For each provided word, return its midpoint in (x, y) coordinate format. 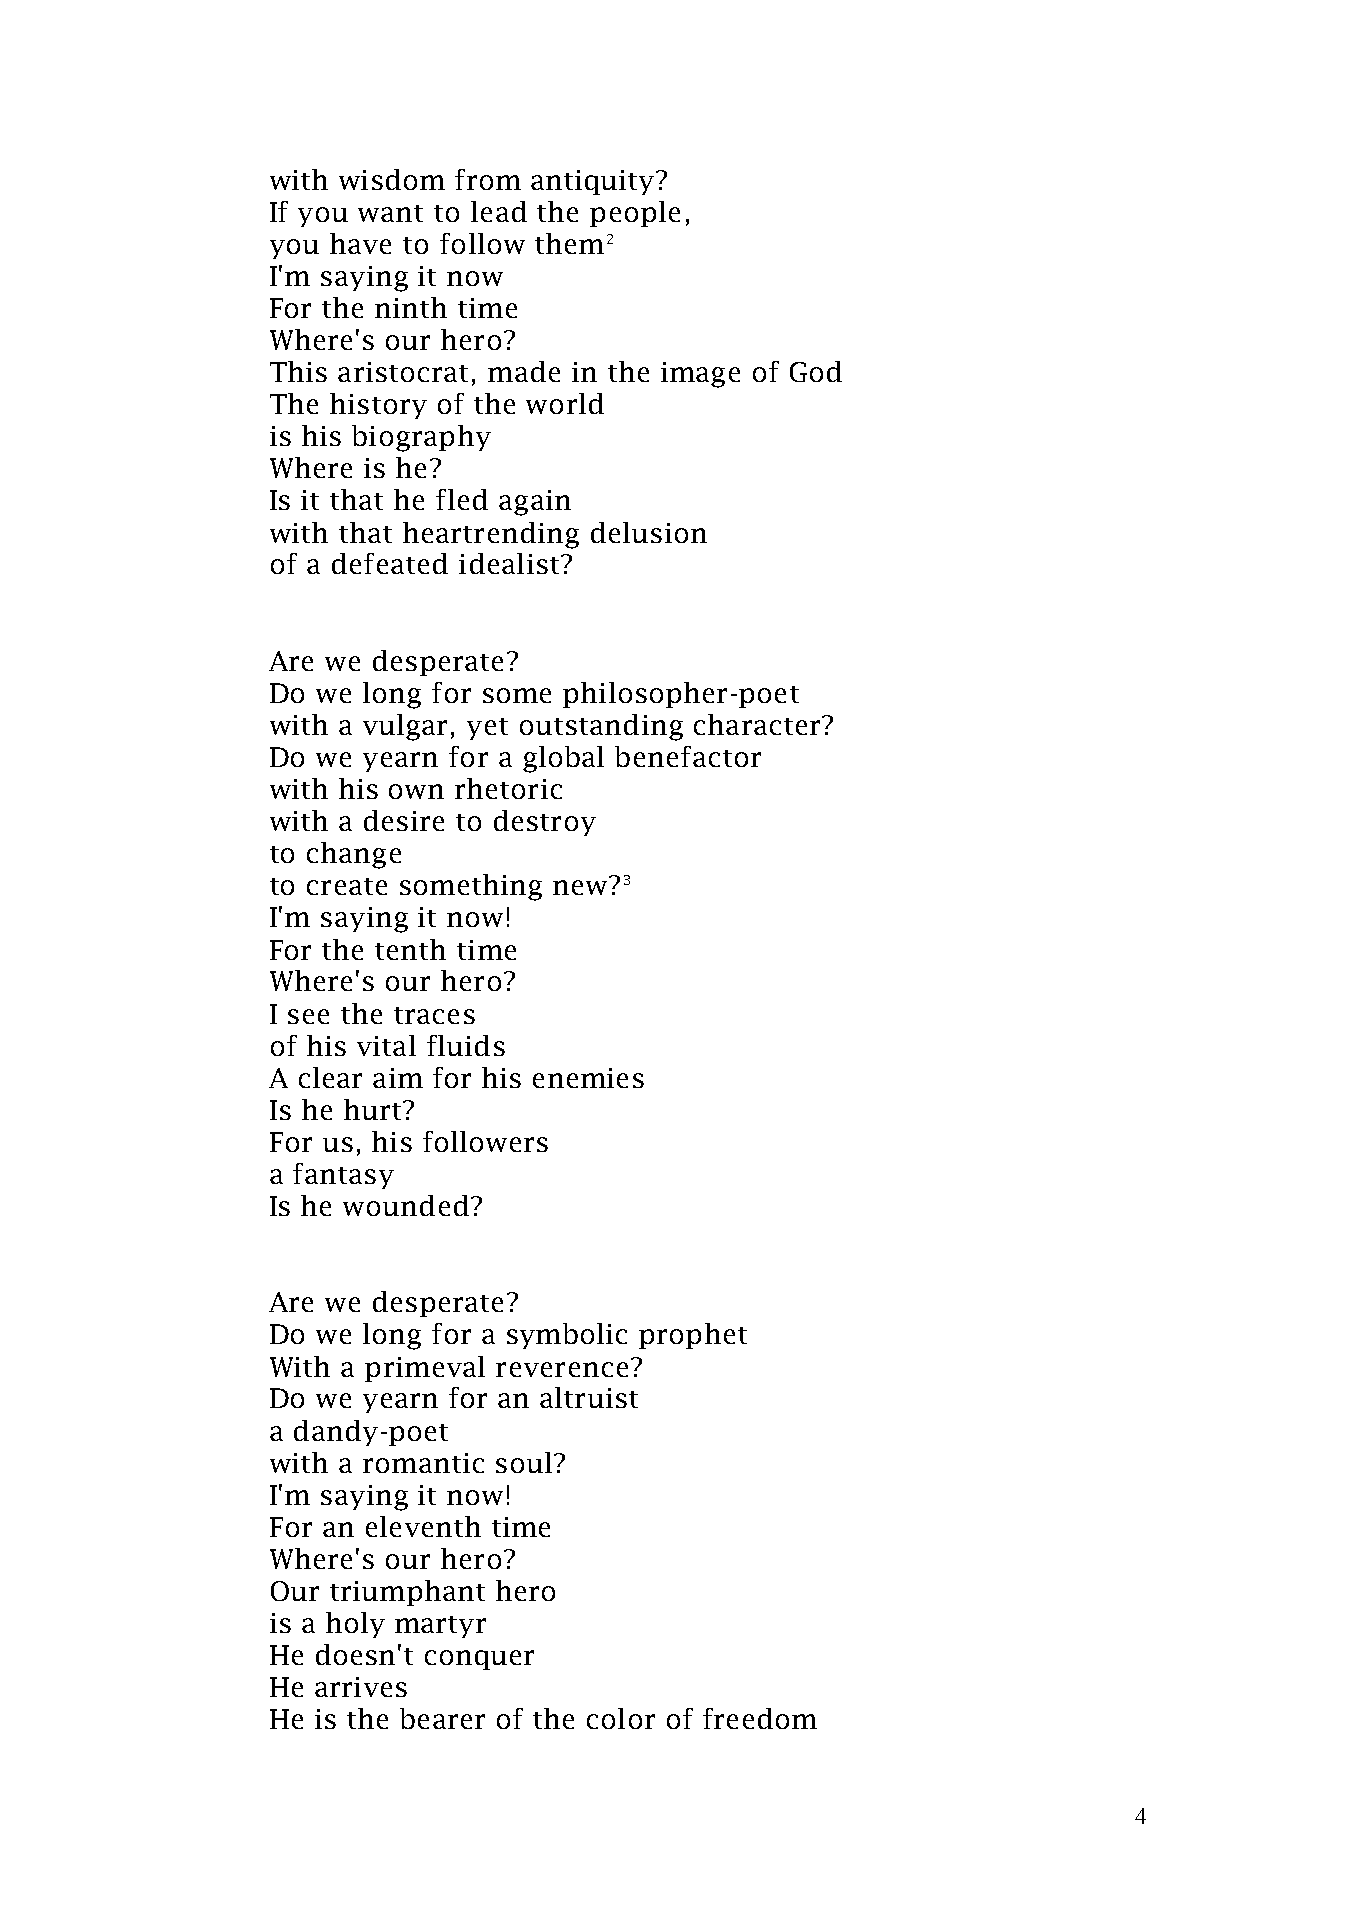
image (700, 375)
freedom (760, 1718)
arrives (361, 1687)
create (347, 886)
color (621, 1718)
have (360, 243)
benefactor (688, 756)
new (580, 887)
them (569, 243)
